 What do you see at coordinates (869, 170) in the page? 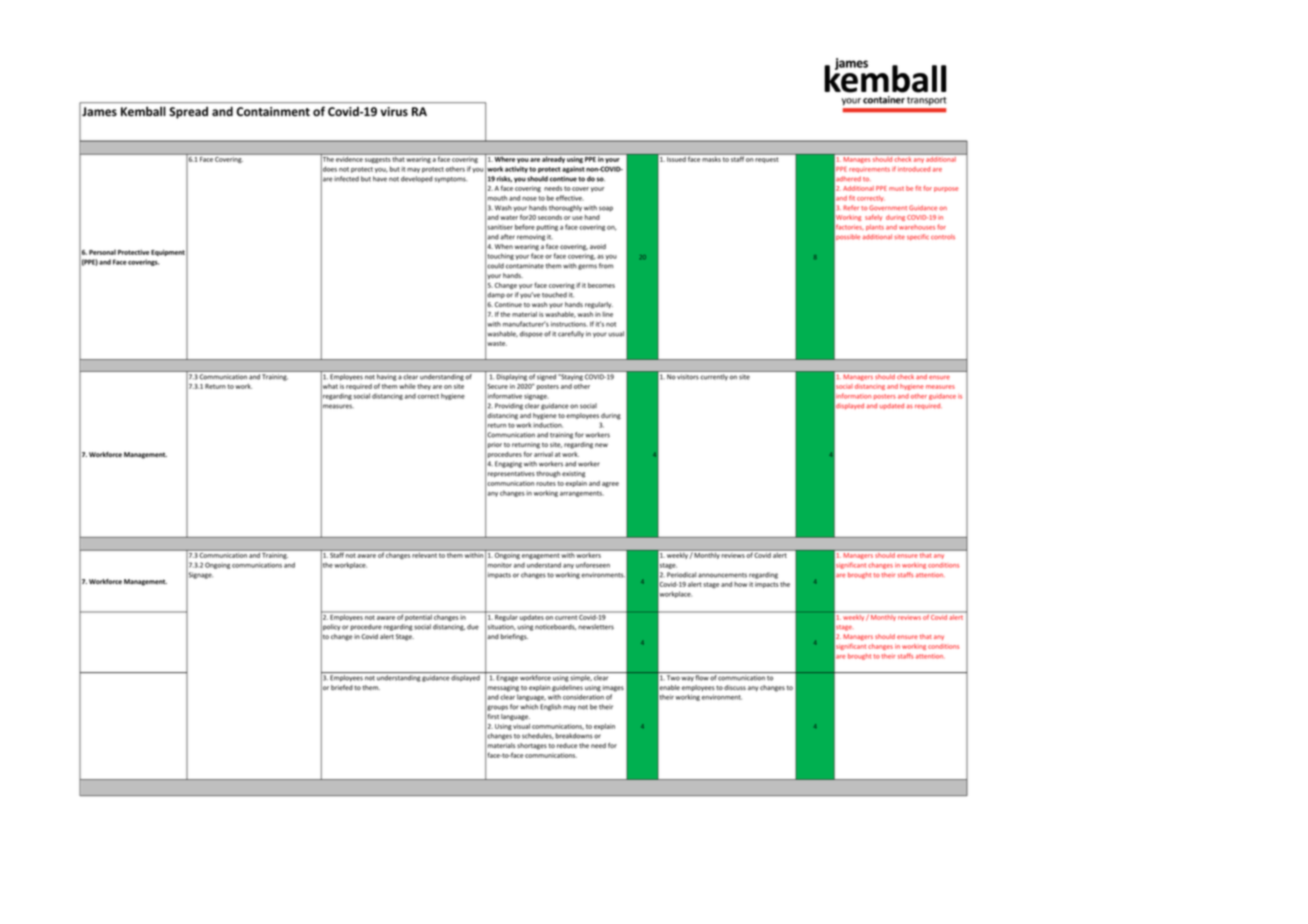
I see `requirements` at bounding box center [869, 170].
